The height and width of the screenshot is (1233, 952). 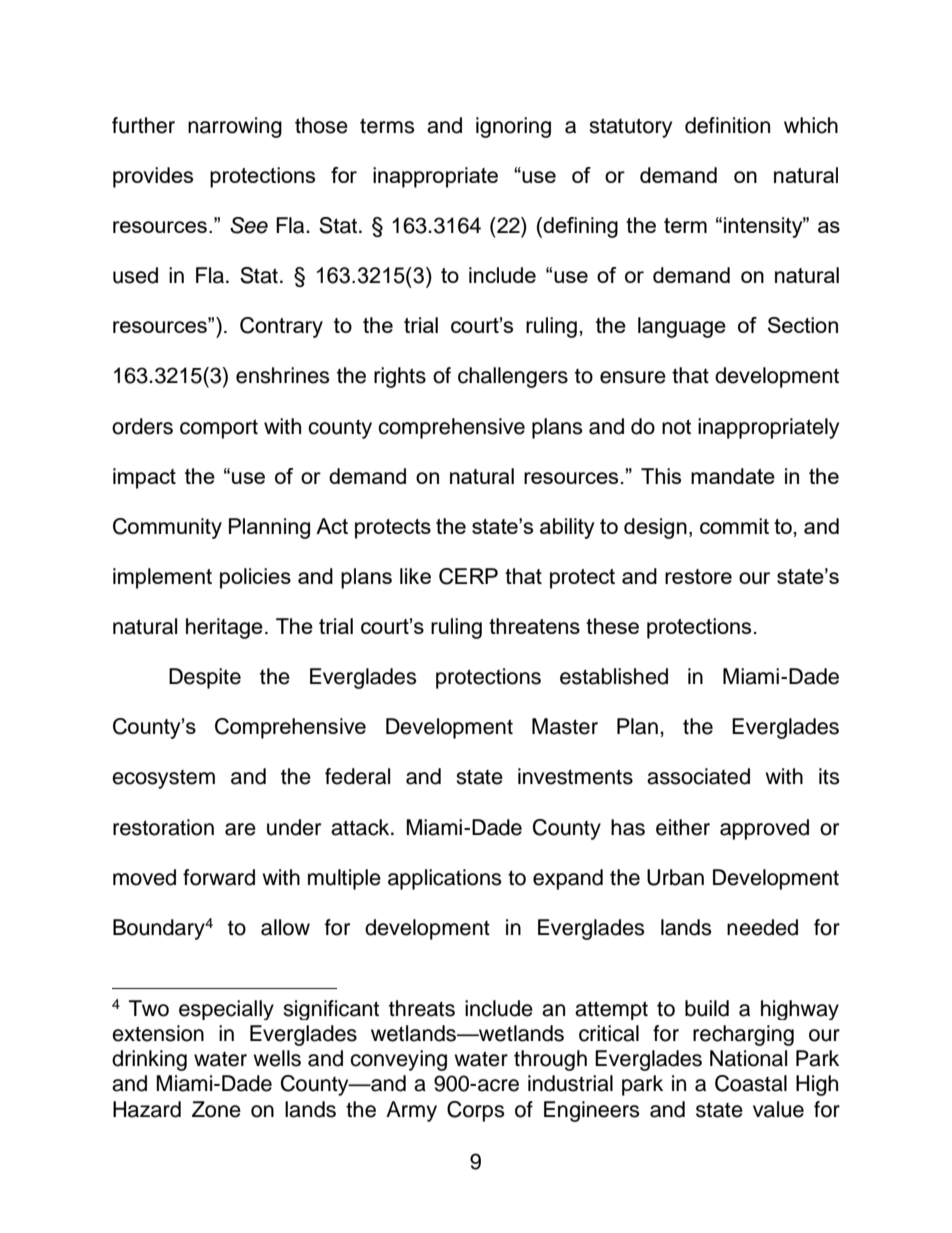 I want to click on ignoring, so click(x=513, y=127).
